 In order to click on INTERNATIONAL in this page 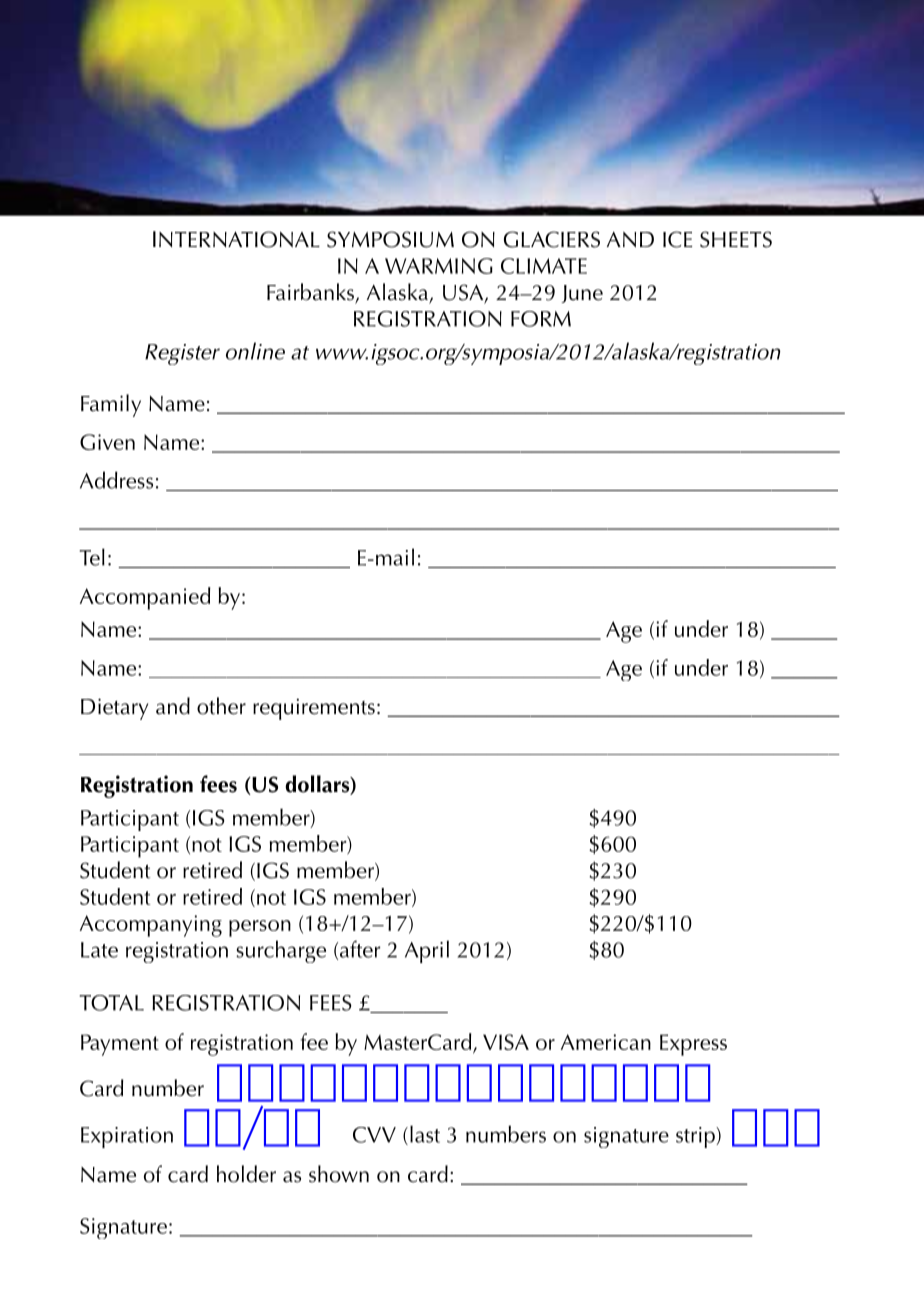, I will do `click(236, 239)`.
